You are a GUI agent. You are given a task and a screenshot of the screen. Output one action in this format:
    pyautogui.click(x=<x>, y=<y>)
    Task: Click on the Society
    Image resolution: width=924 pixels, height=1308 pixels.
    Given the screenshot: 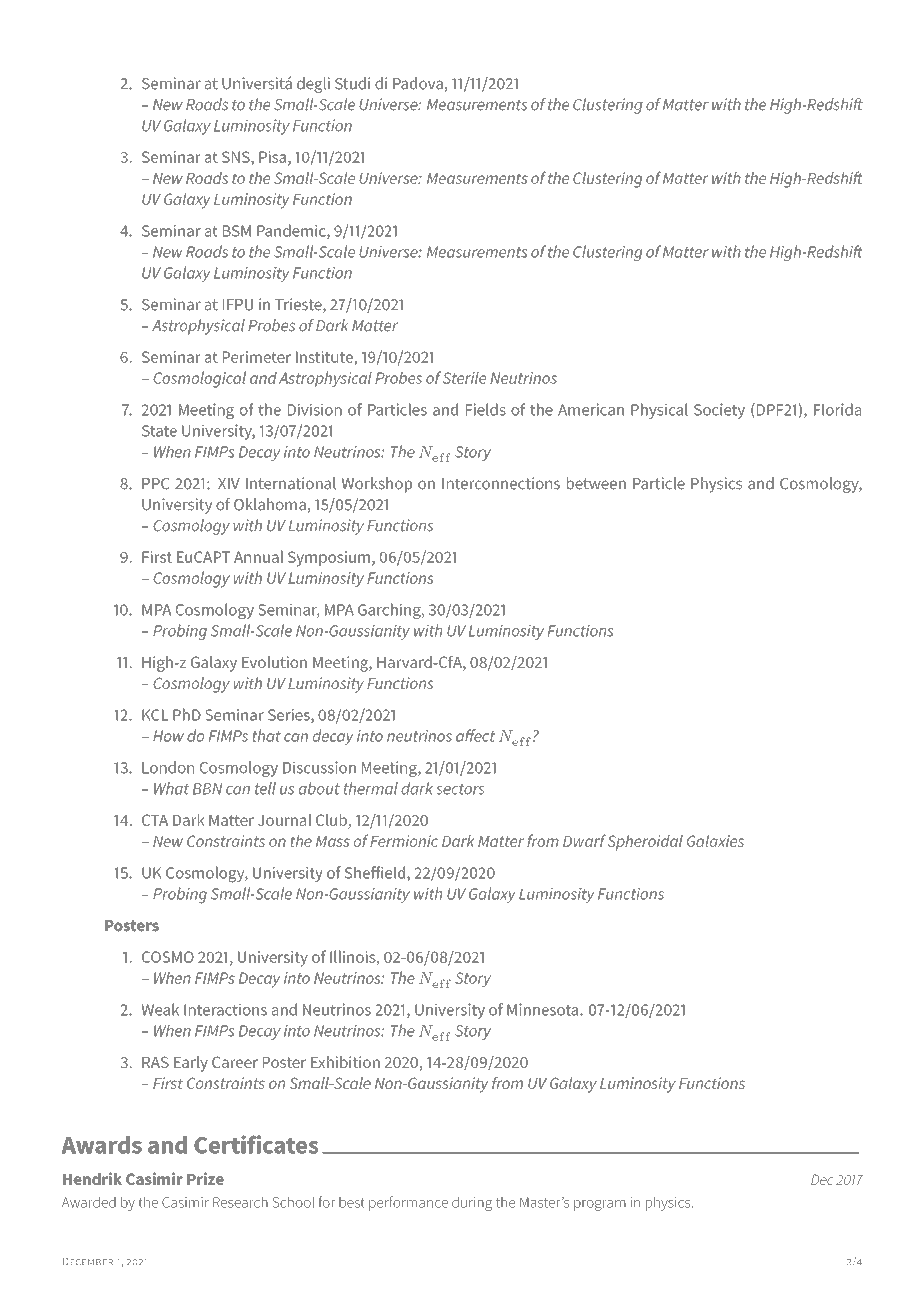 What is the action you would take?
    pyautogui.click(x=719, y=411)
